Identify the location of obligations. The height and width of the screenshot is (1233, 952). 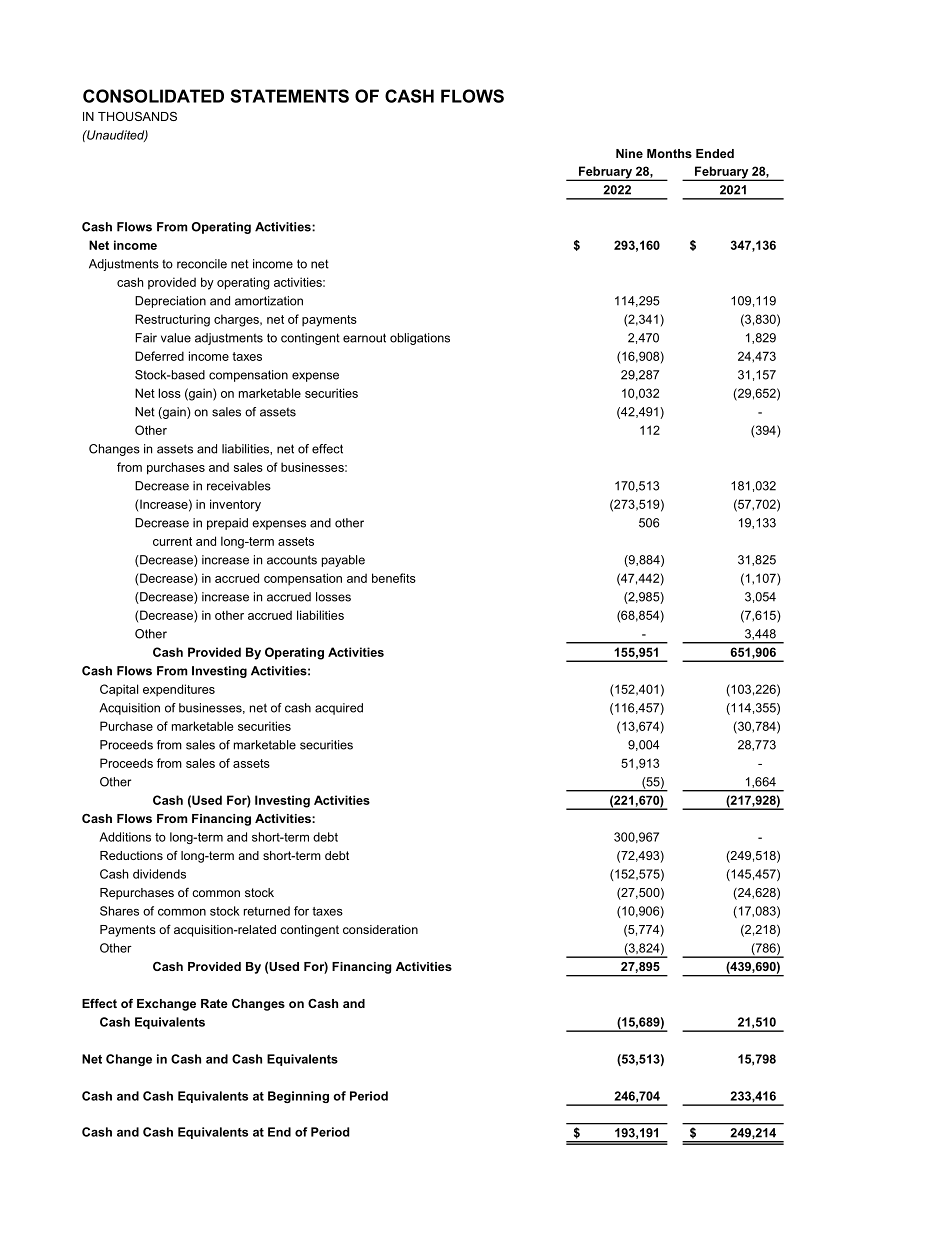
(420, 339).
